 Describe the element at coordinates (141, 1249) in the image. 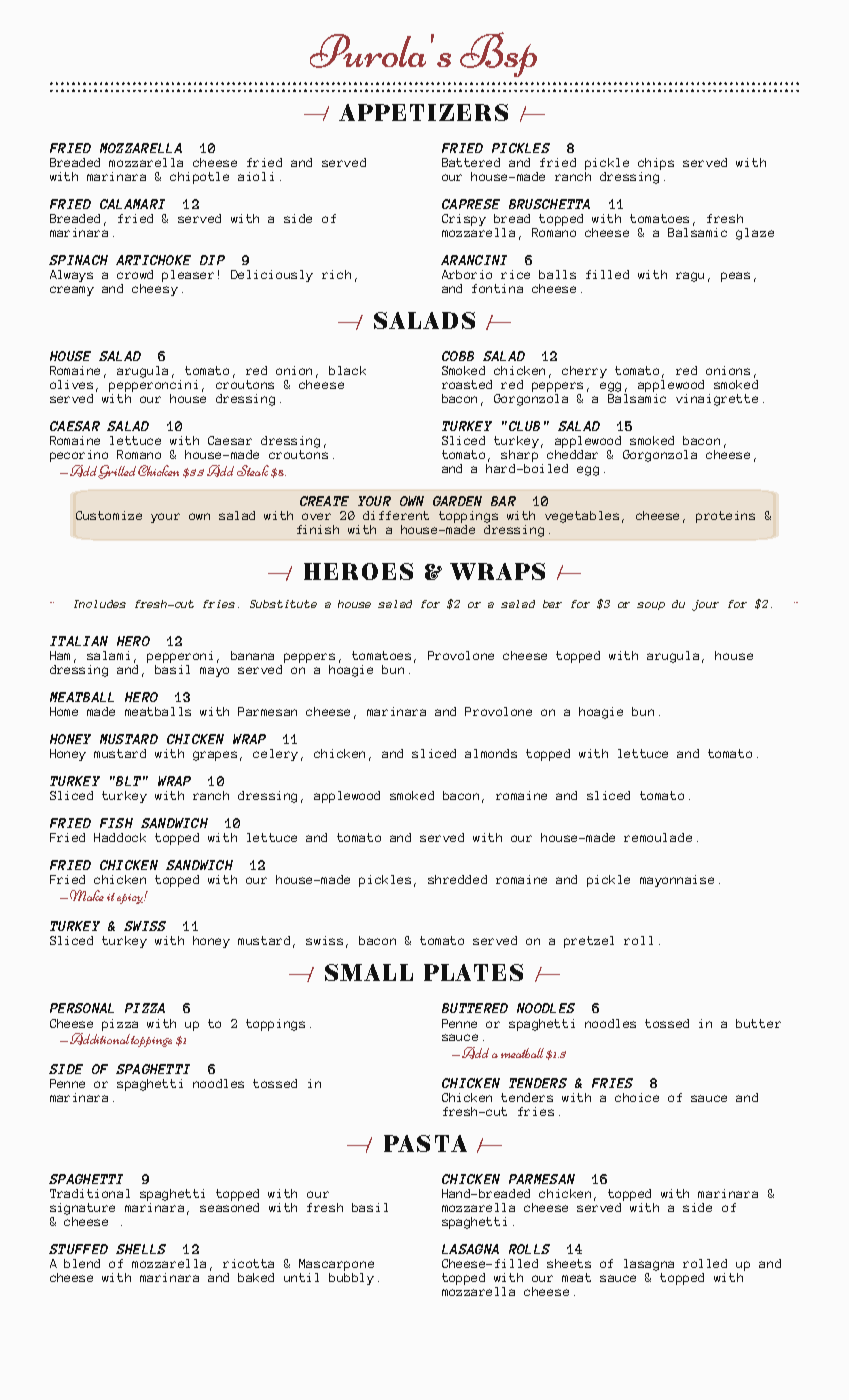

I see `SHELLS` at that location.
